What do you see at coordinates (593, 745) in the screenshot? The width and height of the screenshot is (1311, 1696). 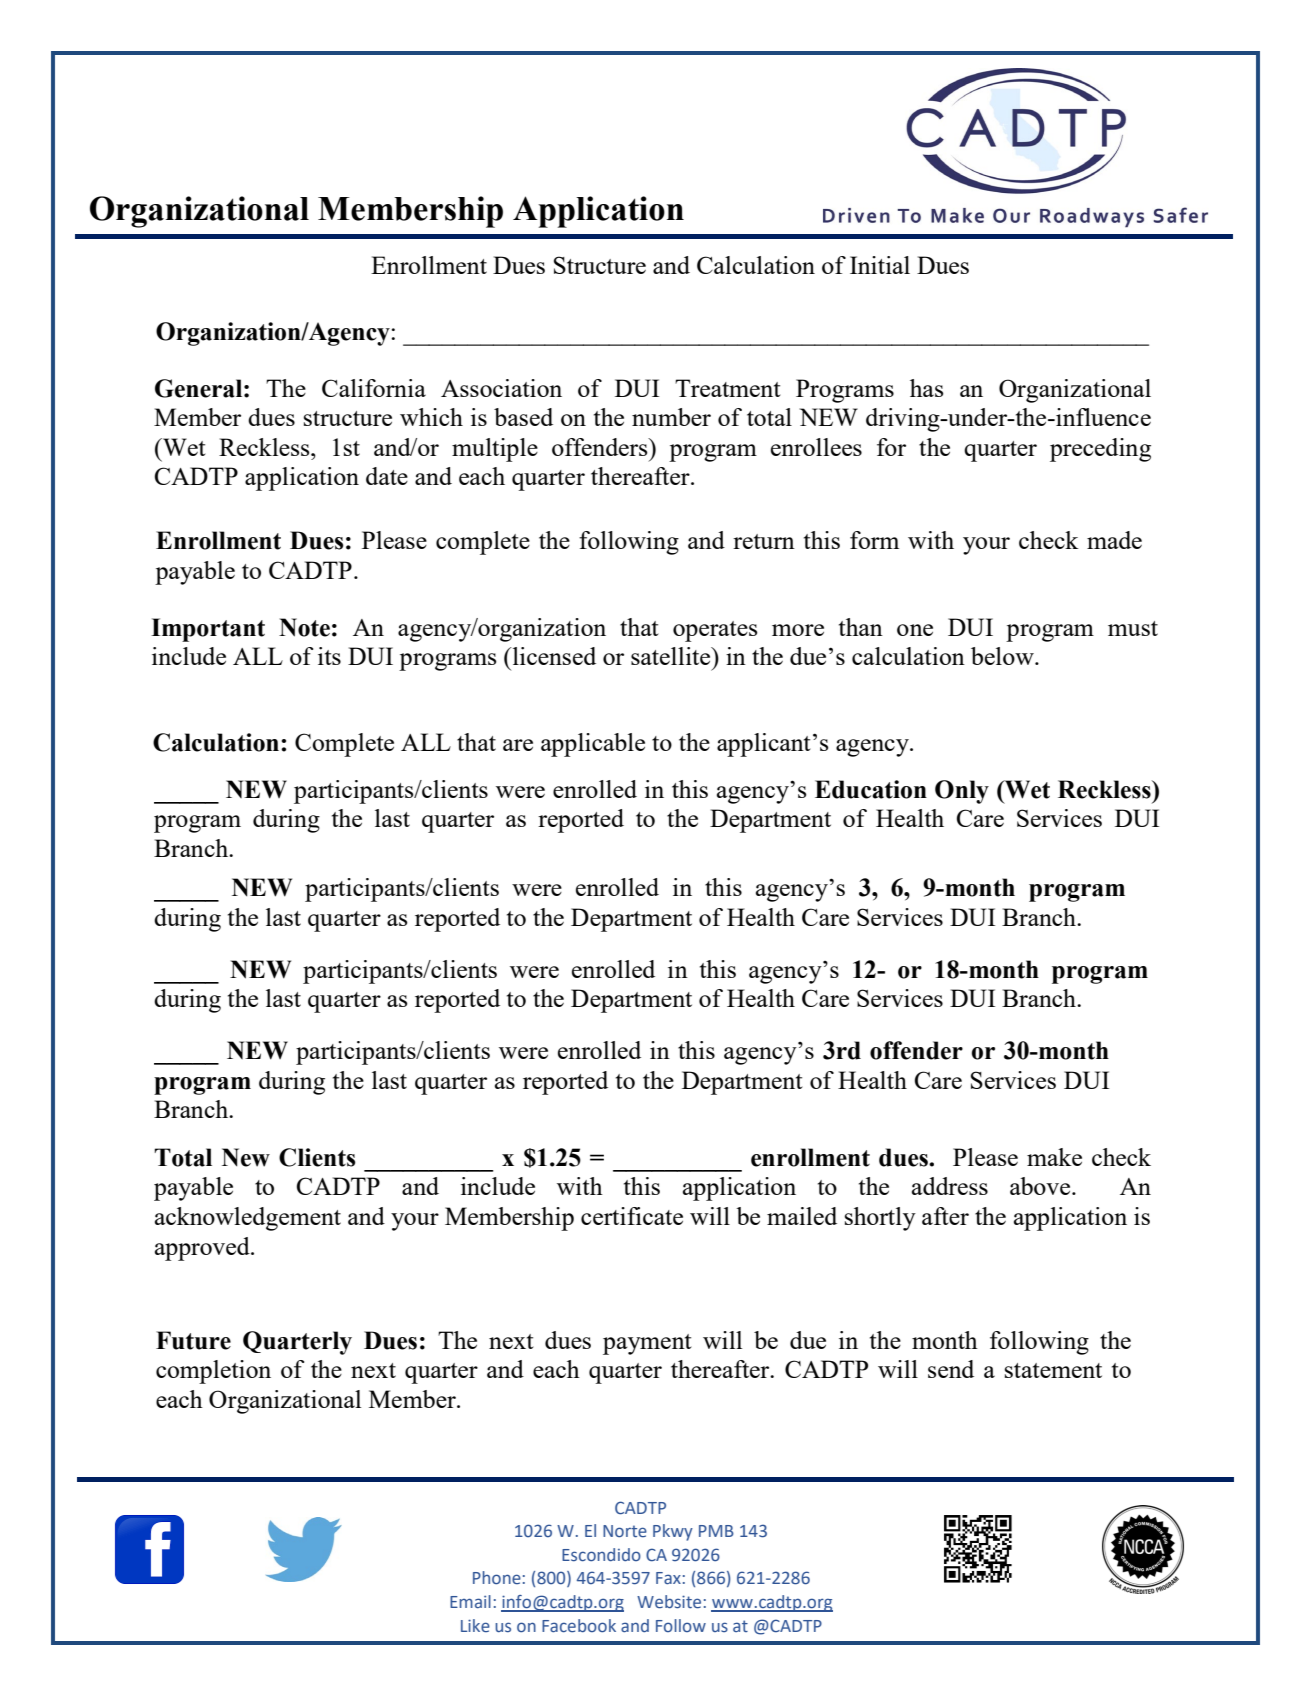 I see `applicable` at bounding box center [593, 745].
